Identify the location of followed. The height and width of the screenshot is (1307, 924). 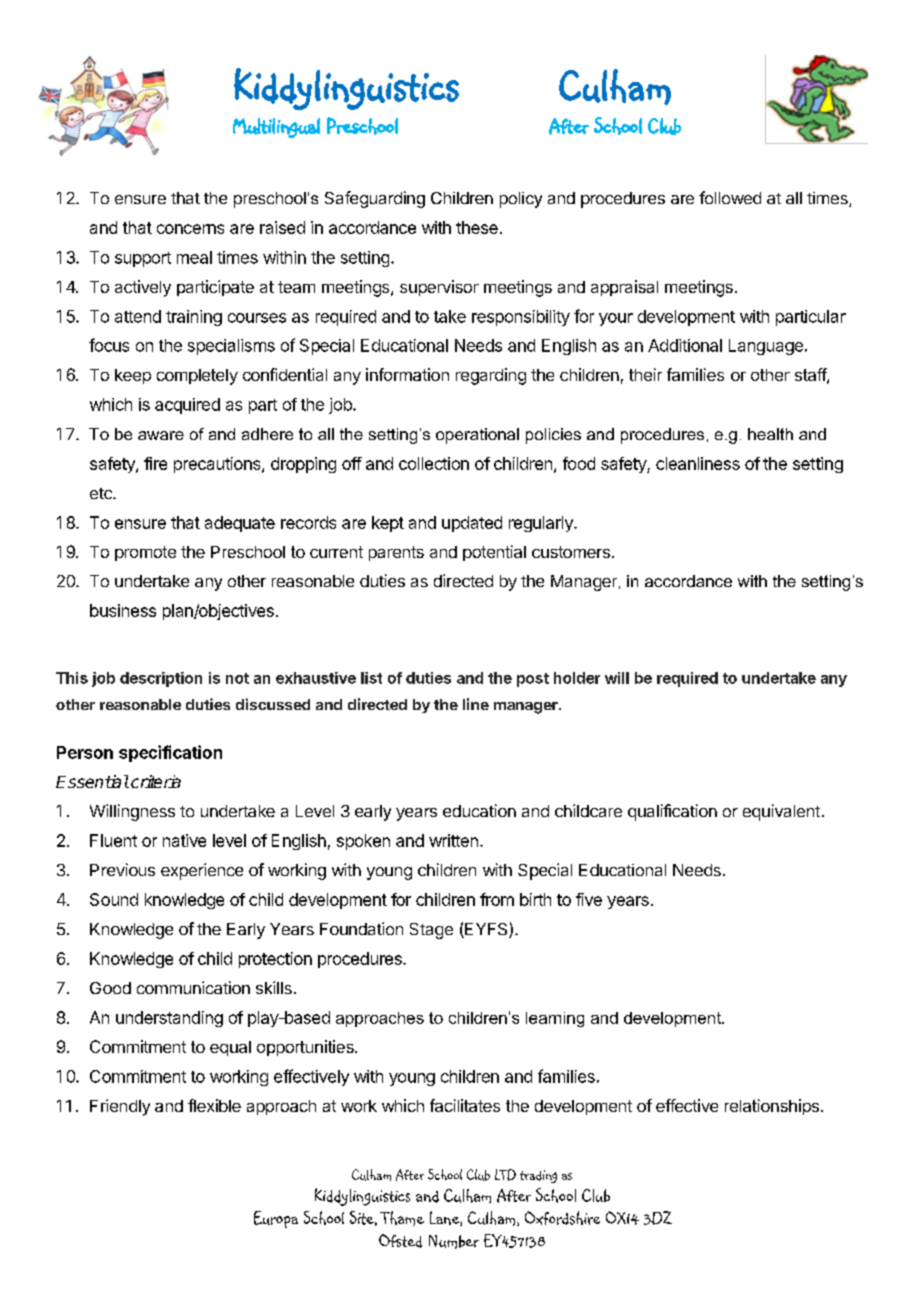
(730, 197).
